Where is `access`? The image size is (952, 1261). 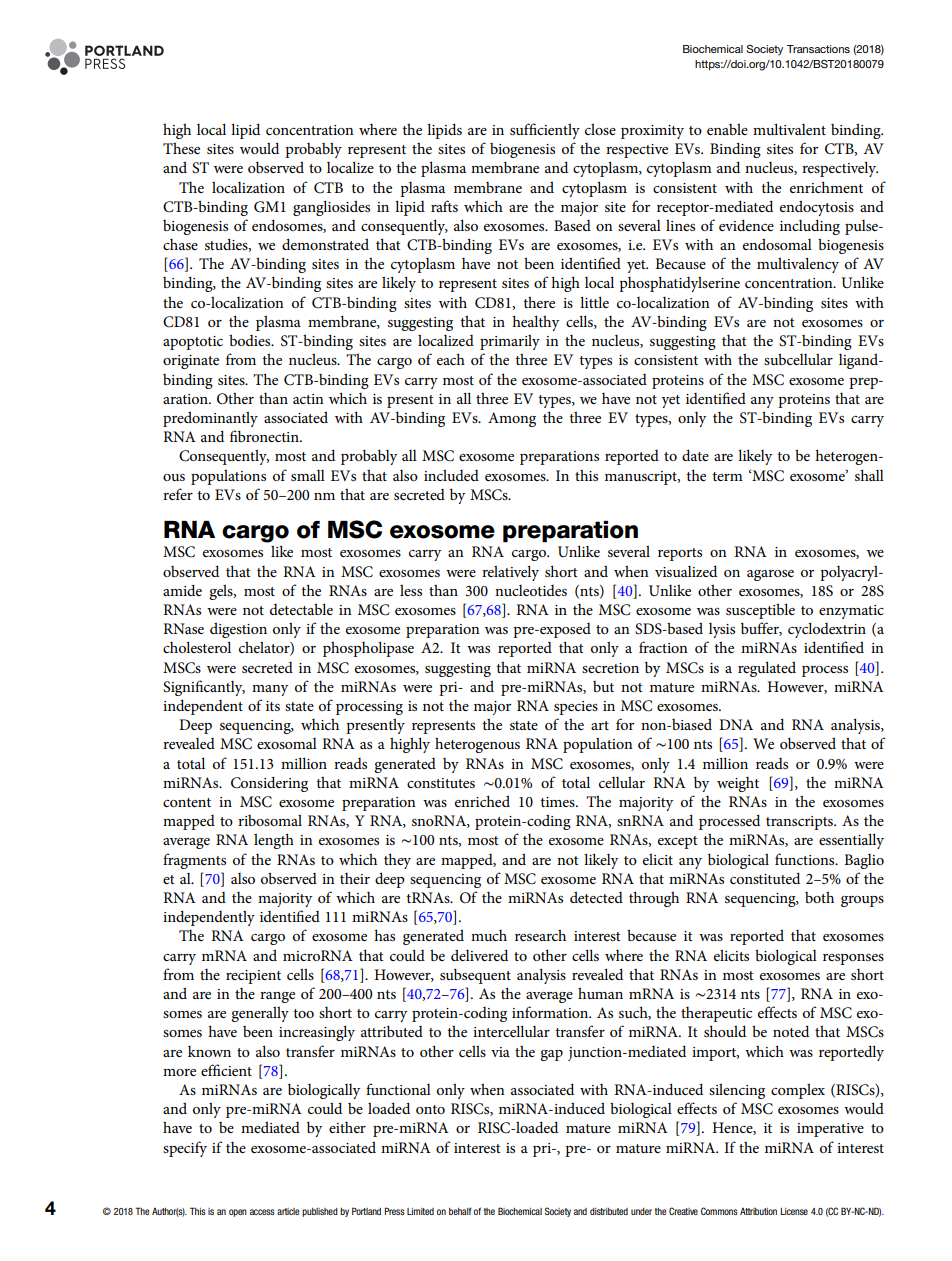 access is located at coordinates (262, 1212).
